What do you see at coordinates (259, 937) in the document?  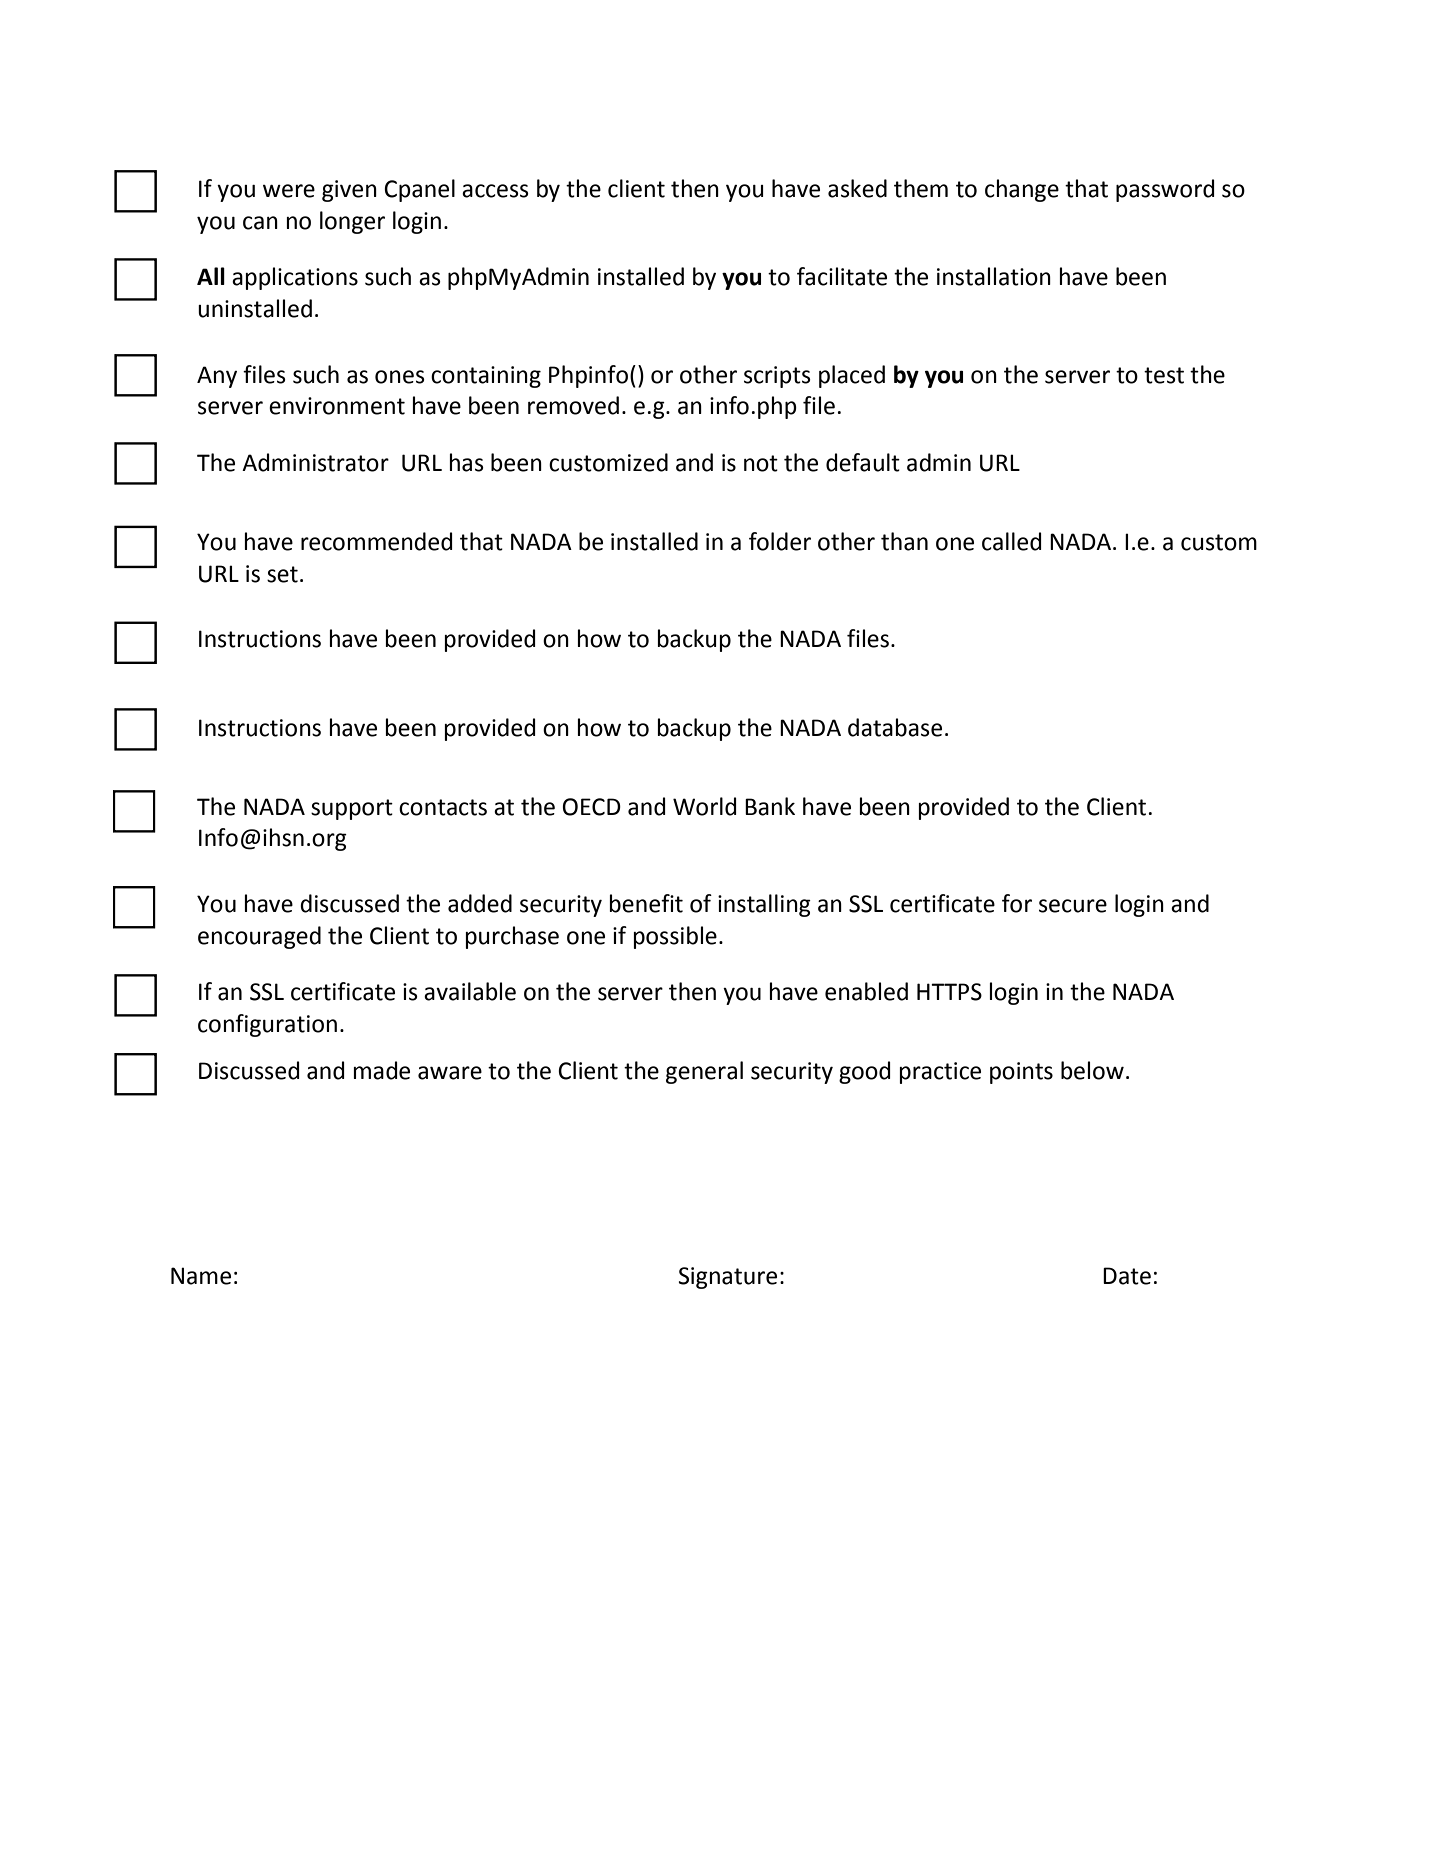 I see `encouraged` at bounding box center [259, 937].
